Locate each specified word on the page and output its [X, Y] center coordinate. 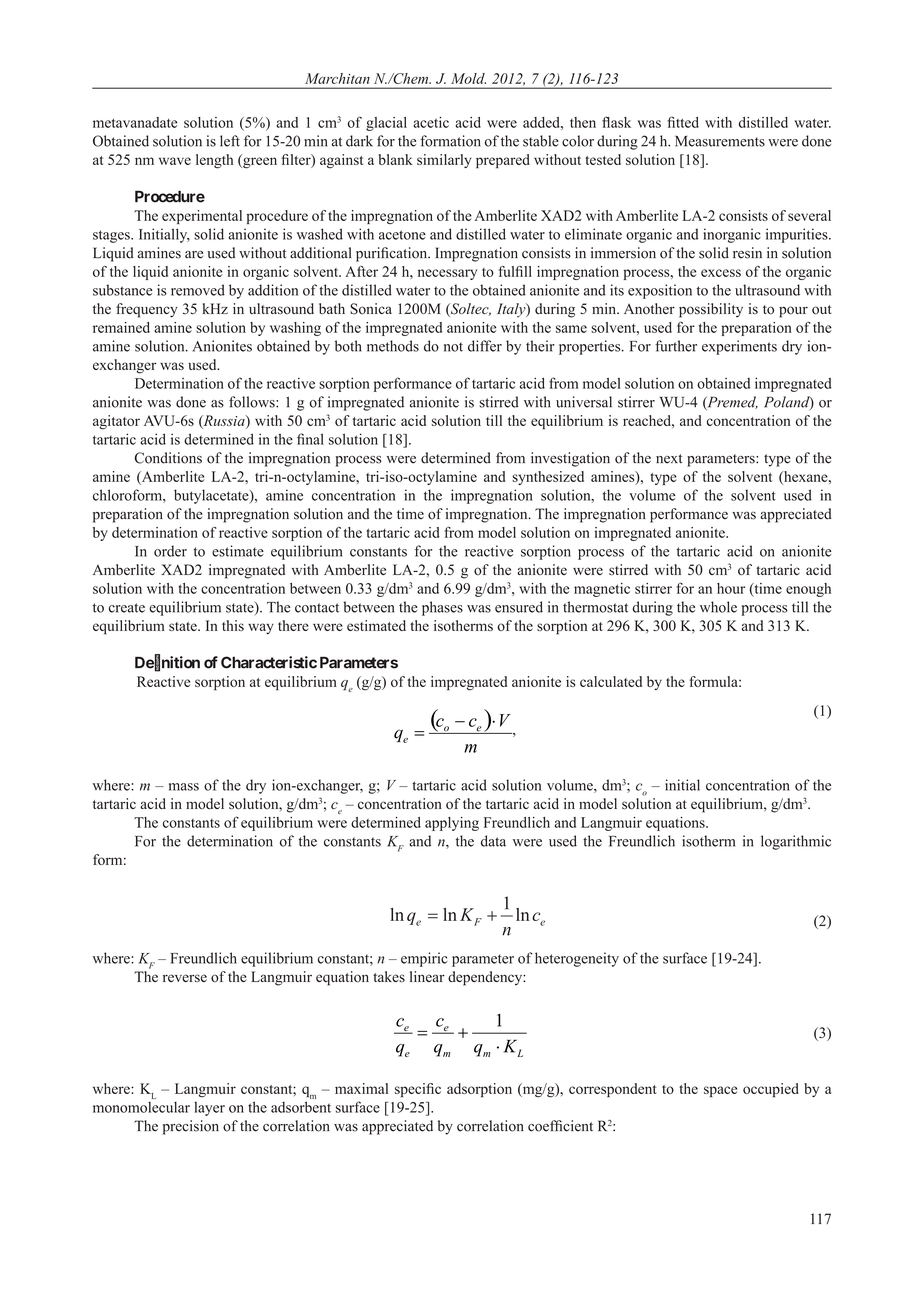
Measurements [720, 141]
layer [209, 1109]
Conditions [168, 458]
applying [452, 824]
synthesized [548, 478]
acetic [431, 122]
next [669, 459]
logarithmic [796, 842]
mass [184, 787]
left [230, 141]
